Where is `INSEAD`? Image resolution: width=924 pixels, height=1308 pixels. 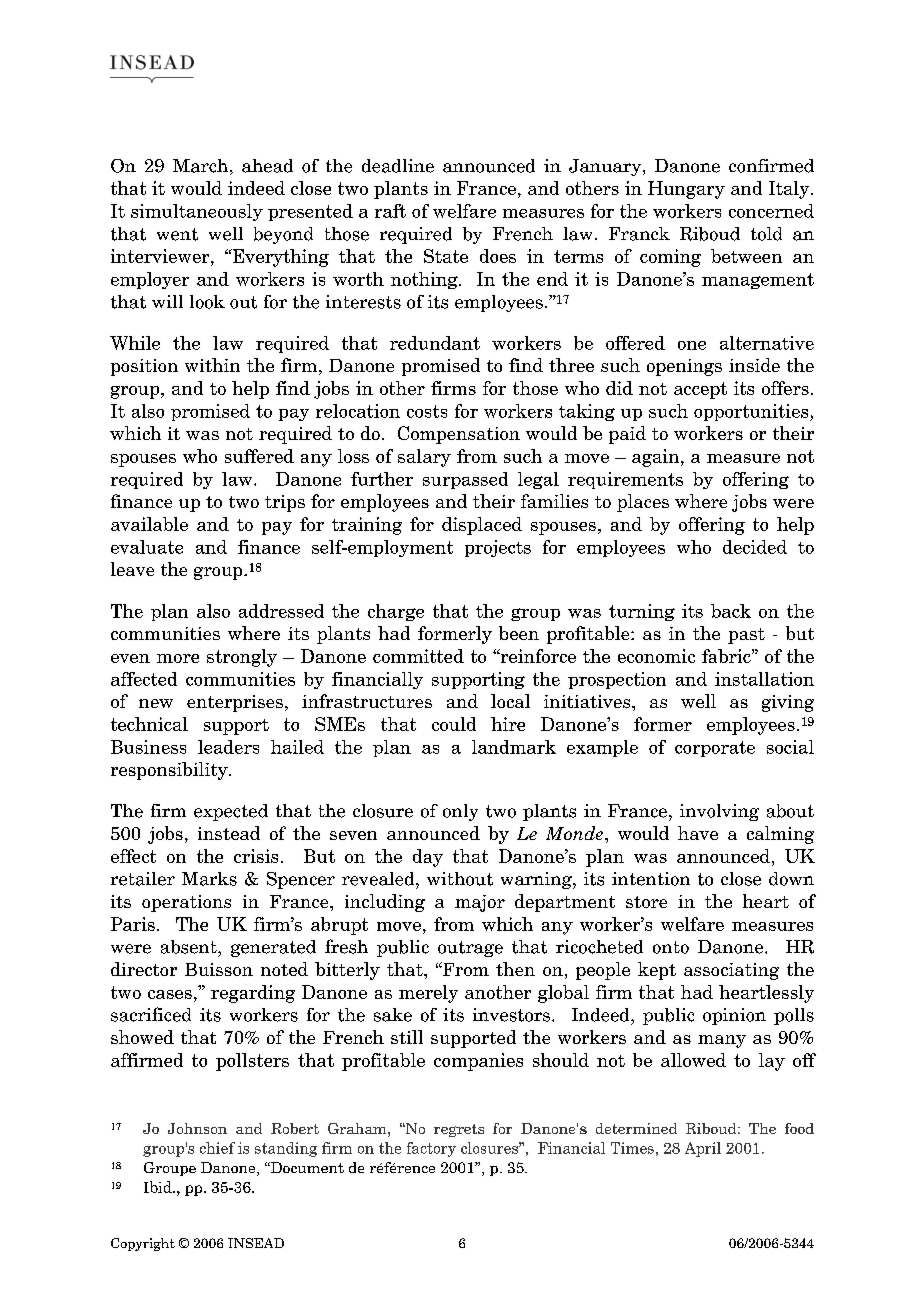
INSEAD is located at coordinates (256, 1243).
